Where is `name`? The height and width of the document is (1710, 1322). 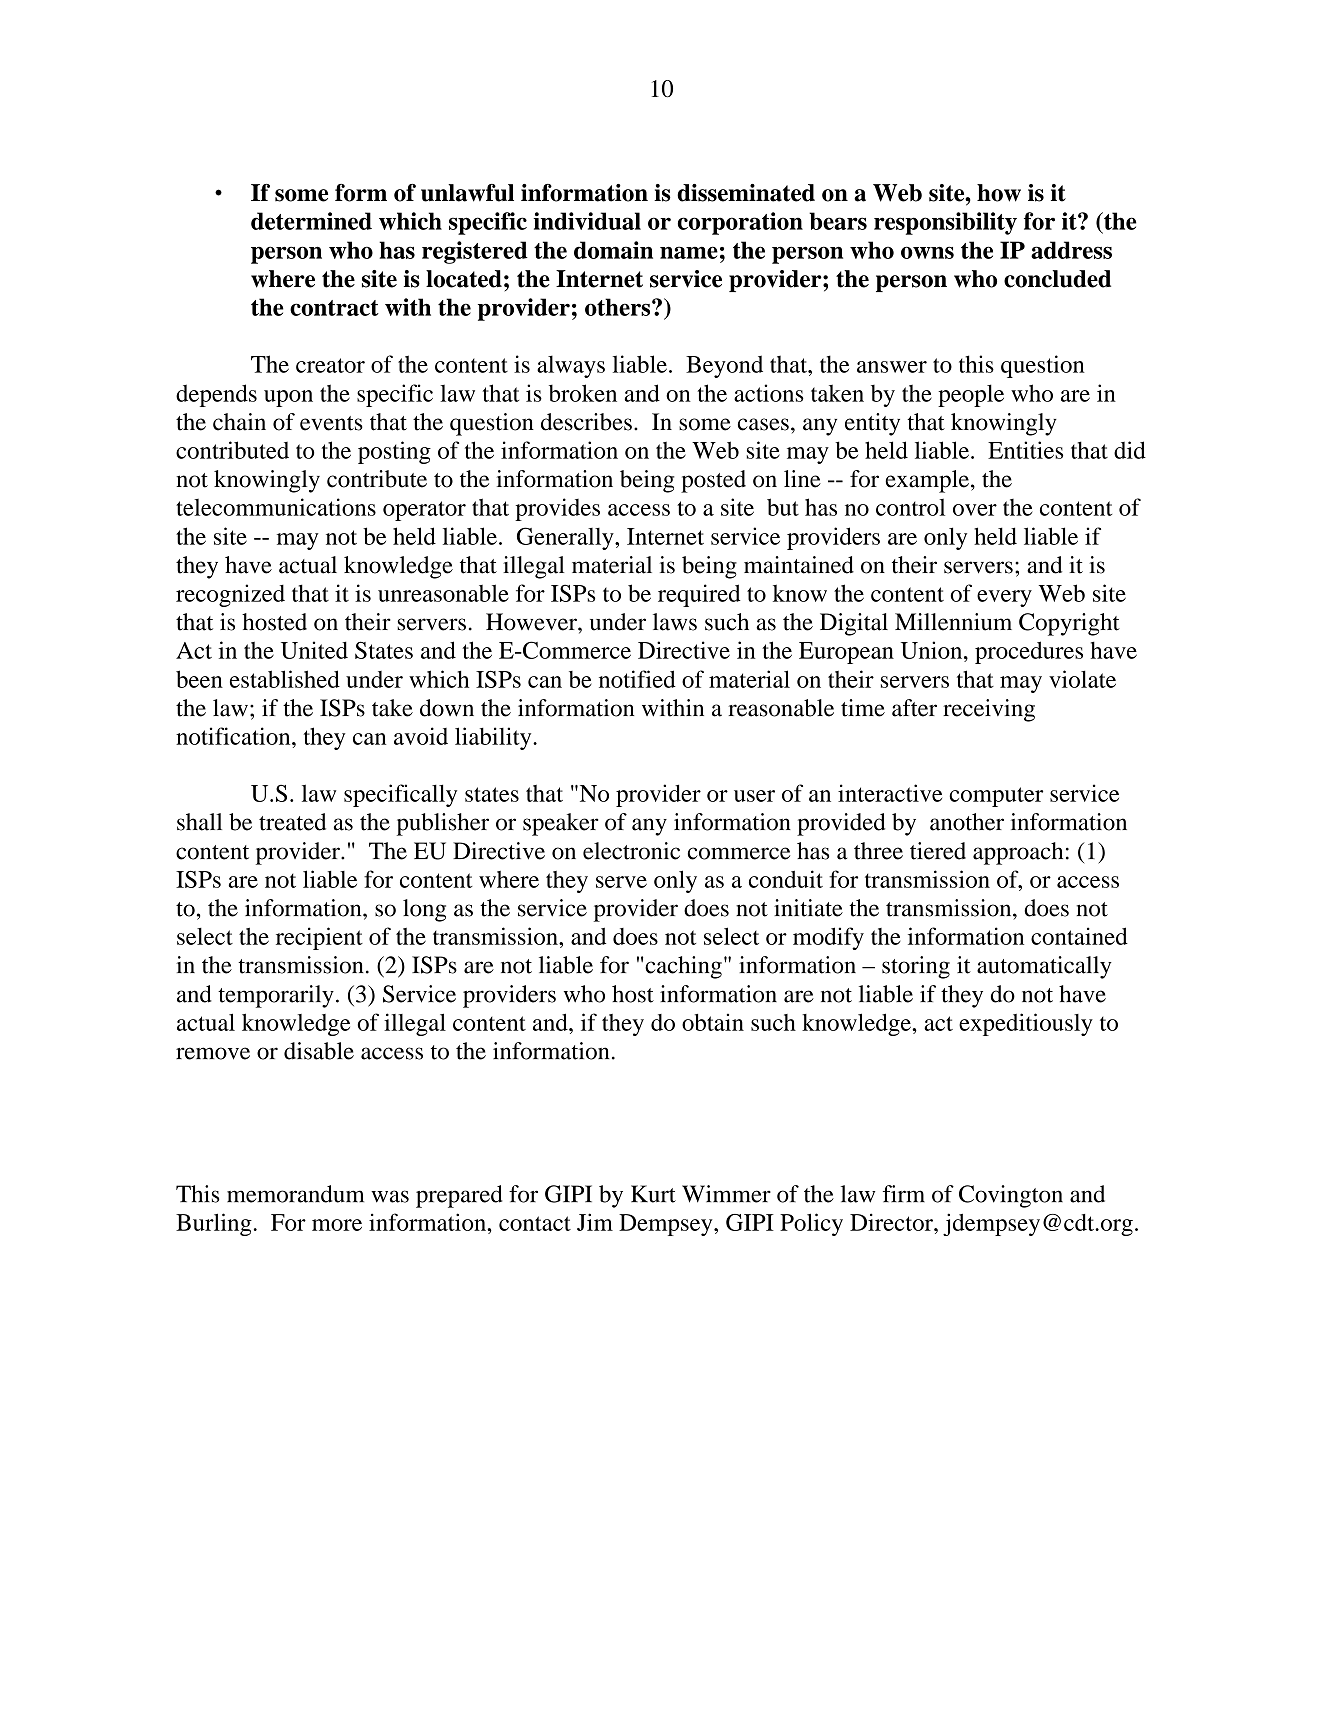 name is located at coordinates (689, 252).
